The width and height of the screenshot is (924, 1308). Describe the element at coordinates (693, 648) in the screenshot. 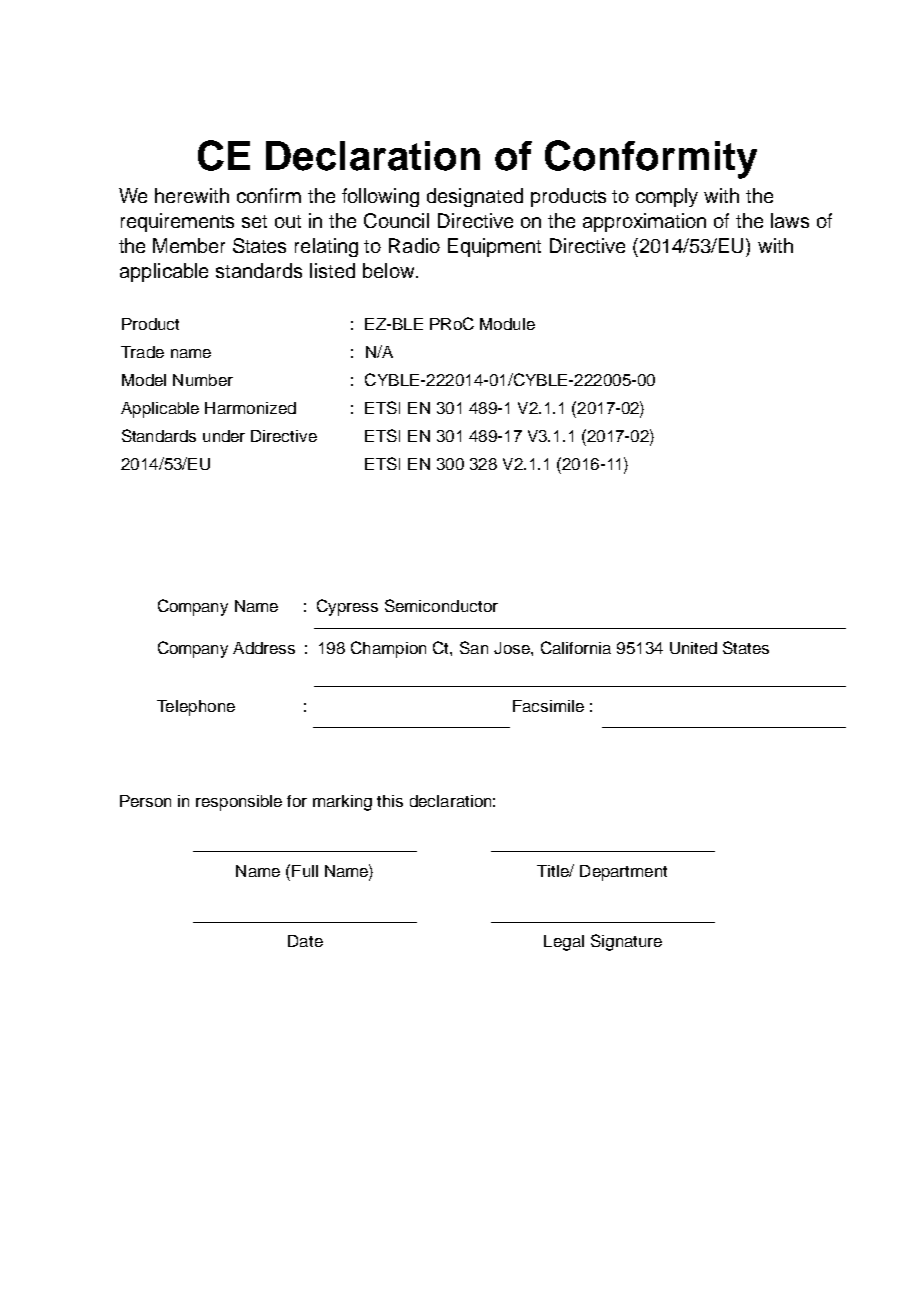

I see `United` at that location.
